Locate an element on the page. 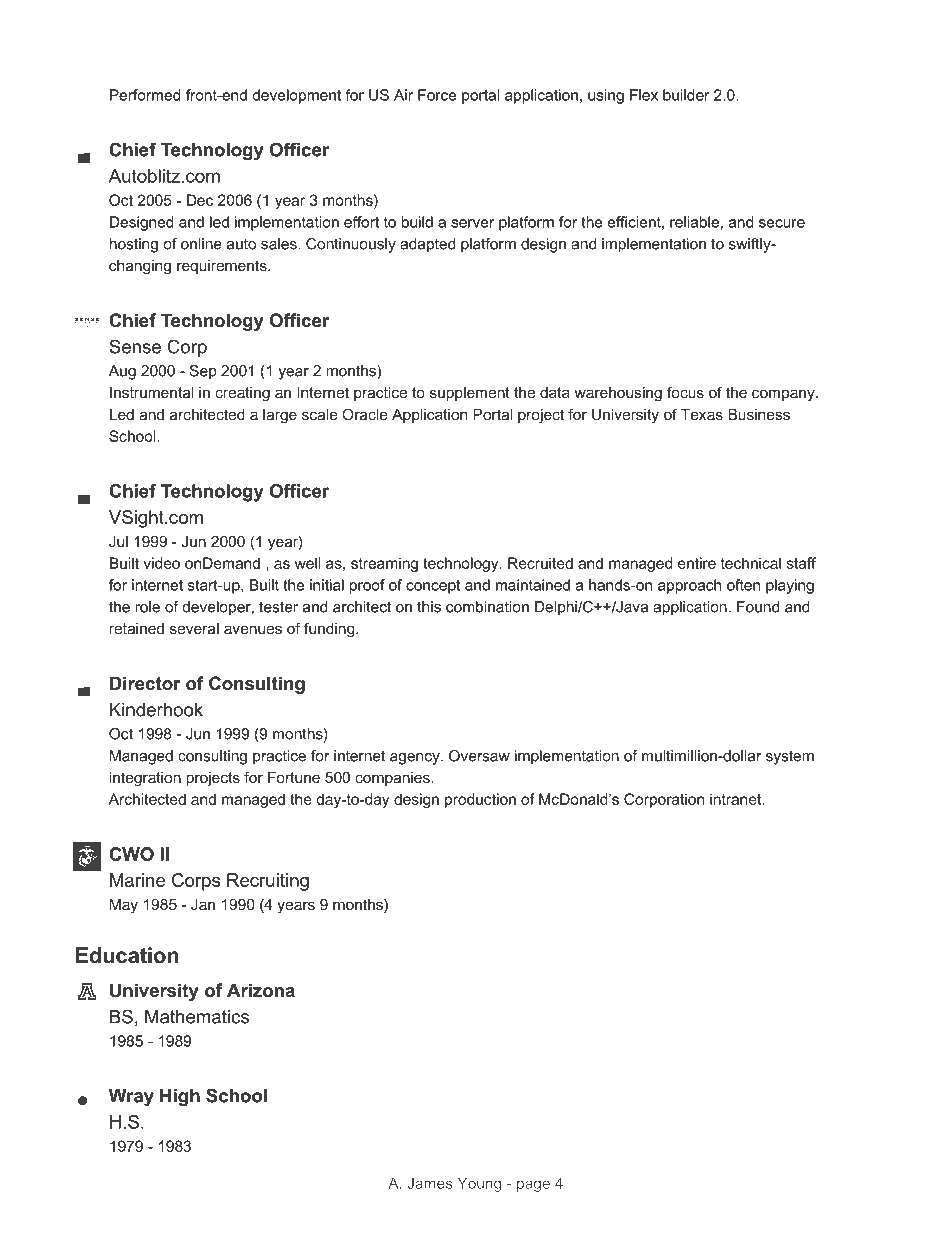 This image has width=952, height=1233. several is located at coordinates (194, 628).
